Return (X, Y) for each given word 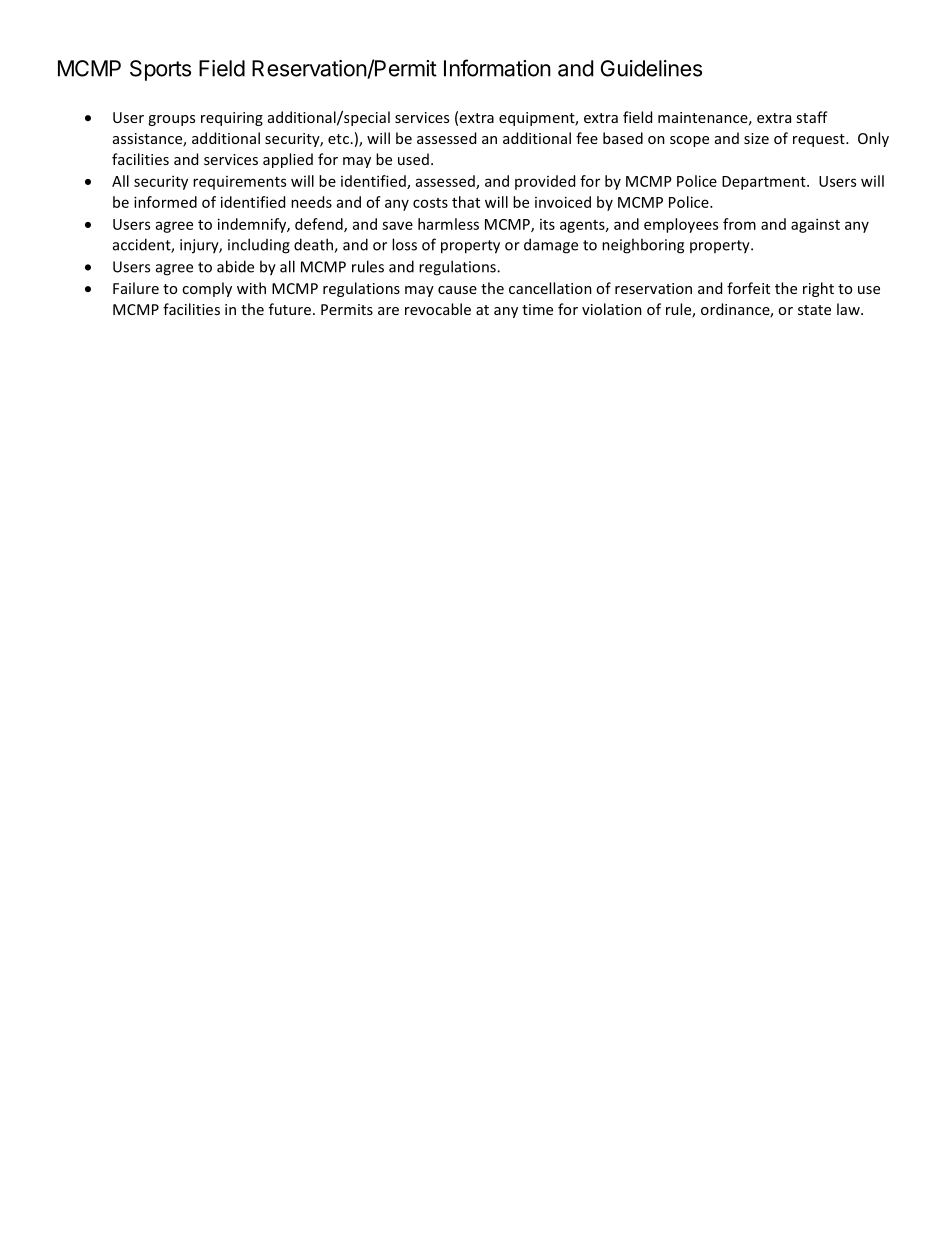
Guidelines (651, 68)
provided (545, 182)
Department (765, 183)
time (537, 309)
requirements (239, 183)
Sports (160, 70)
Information (497, 68)
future (290, 309)
